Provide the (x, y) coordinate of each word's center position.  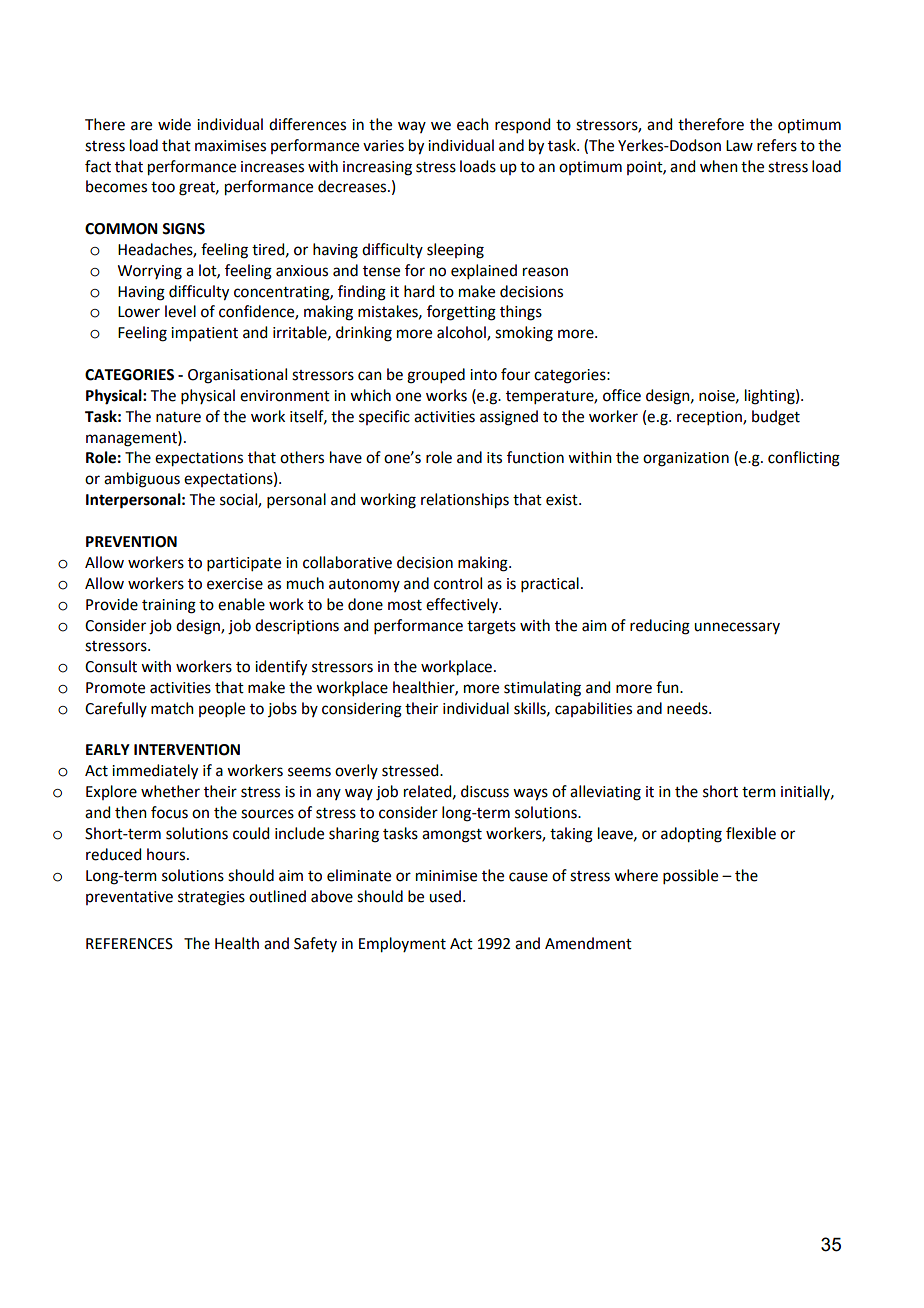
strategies (211, 898)
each (473, 124)
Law (739, 146)
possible (690, 876)
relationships (465, 501)
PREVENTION (131, 542)
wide (174, 124)
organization (686, 459)
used (445, 896)
